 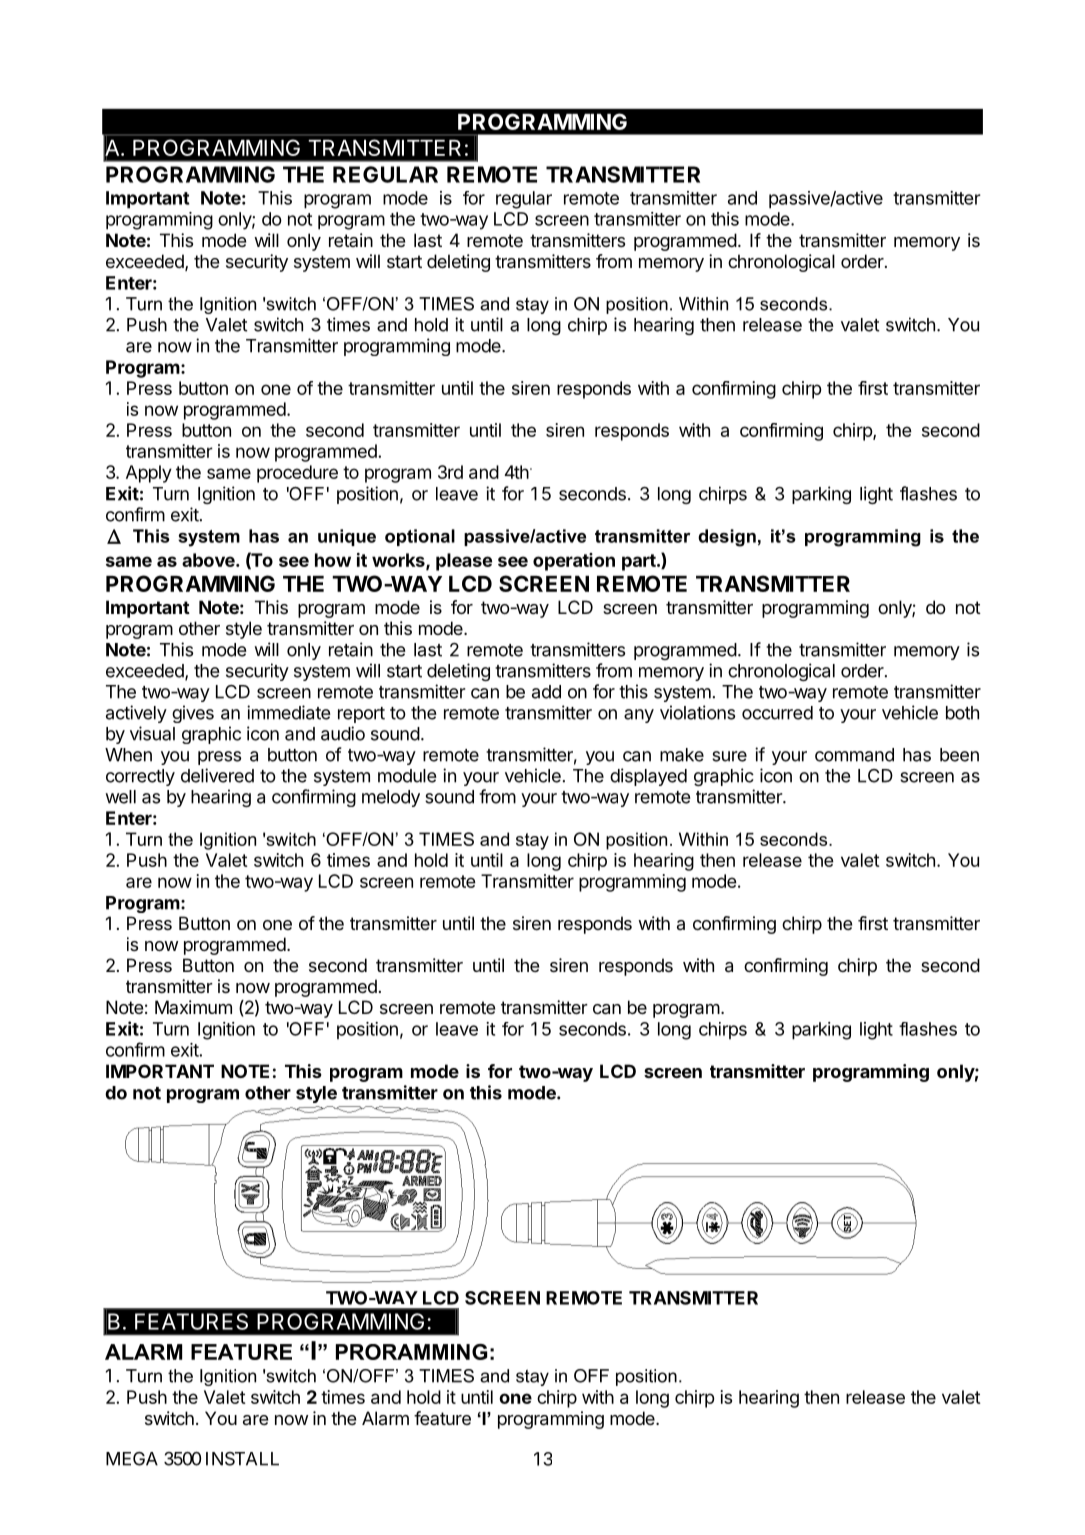 I want to click on melody, so click(x=391, y=798).
